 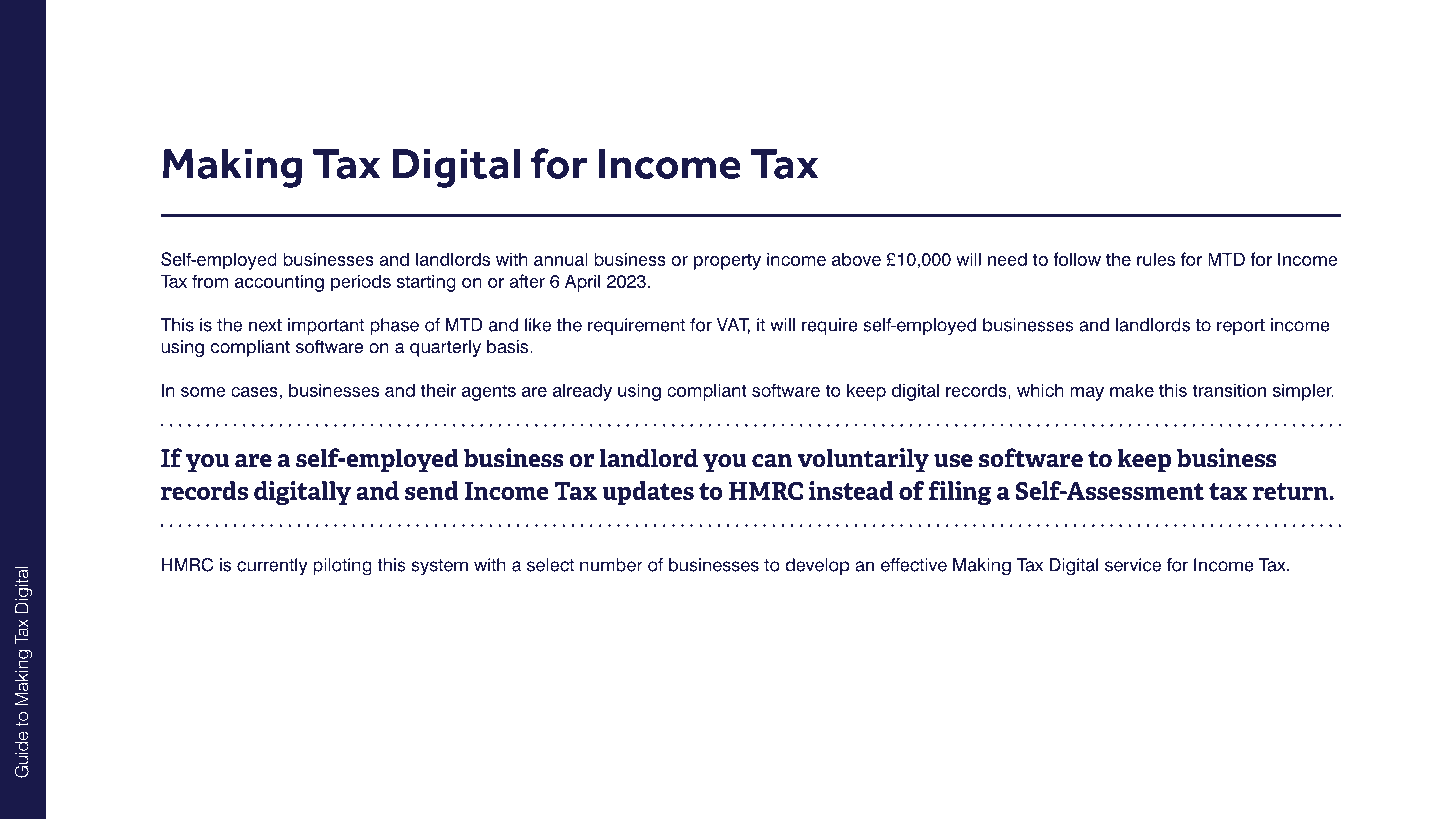 I want to click on VAT, so click(x=733, y=326).
